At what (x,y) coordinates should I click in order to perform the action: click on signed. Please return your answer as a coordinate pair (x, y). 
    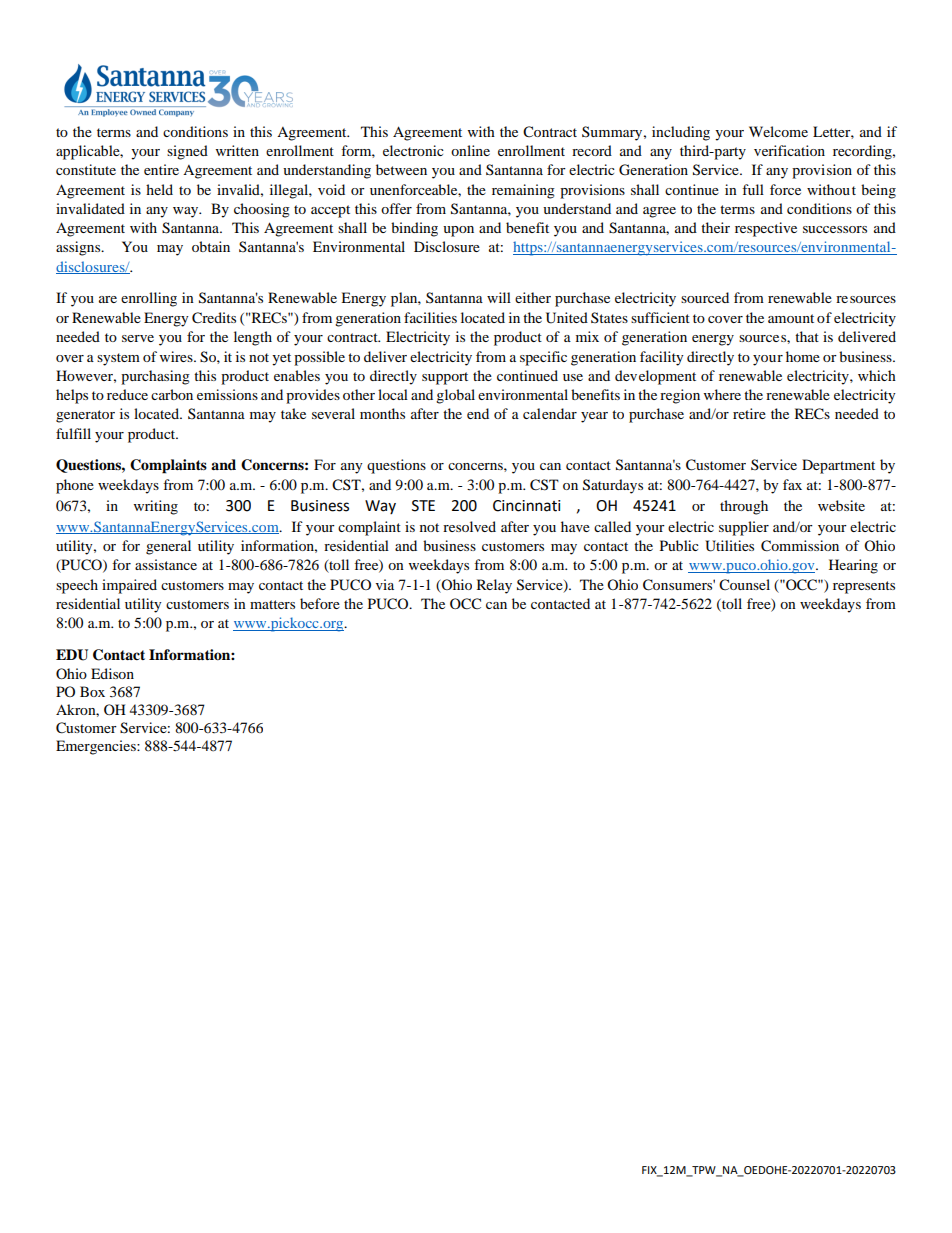
    Looking at the image, I should click on (187, 152).
